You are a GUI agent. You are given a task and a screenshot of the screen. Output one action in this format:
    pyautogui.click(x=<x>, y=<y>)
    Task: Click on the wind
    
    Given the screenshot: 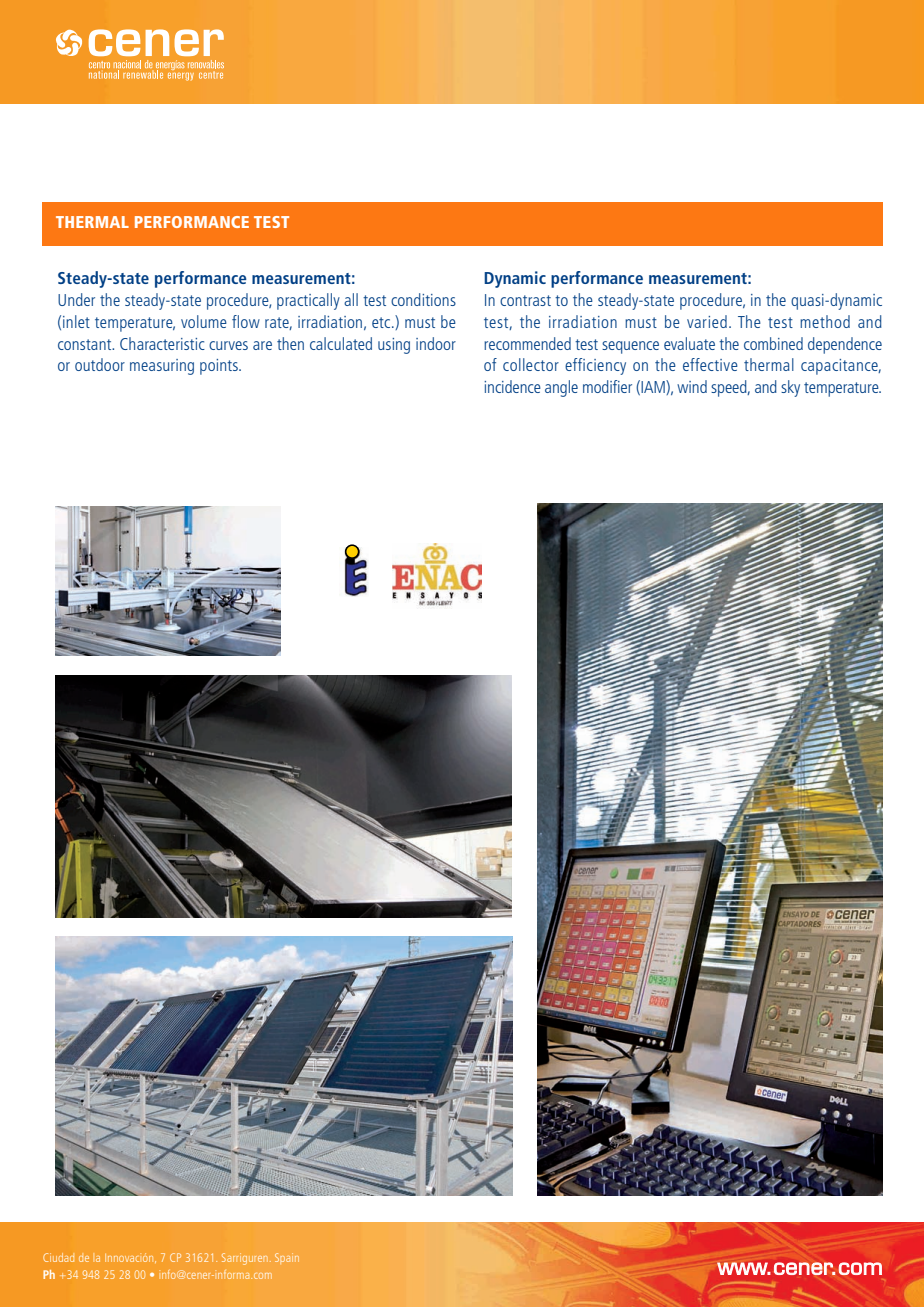 What is the action you would take?
    pyautogui.click(x=692, y=386)
